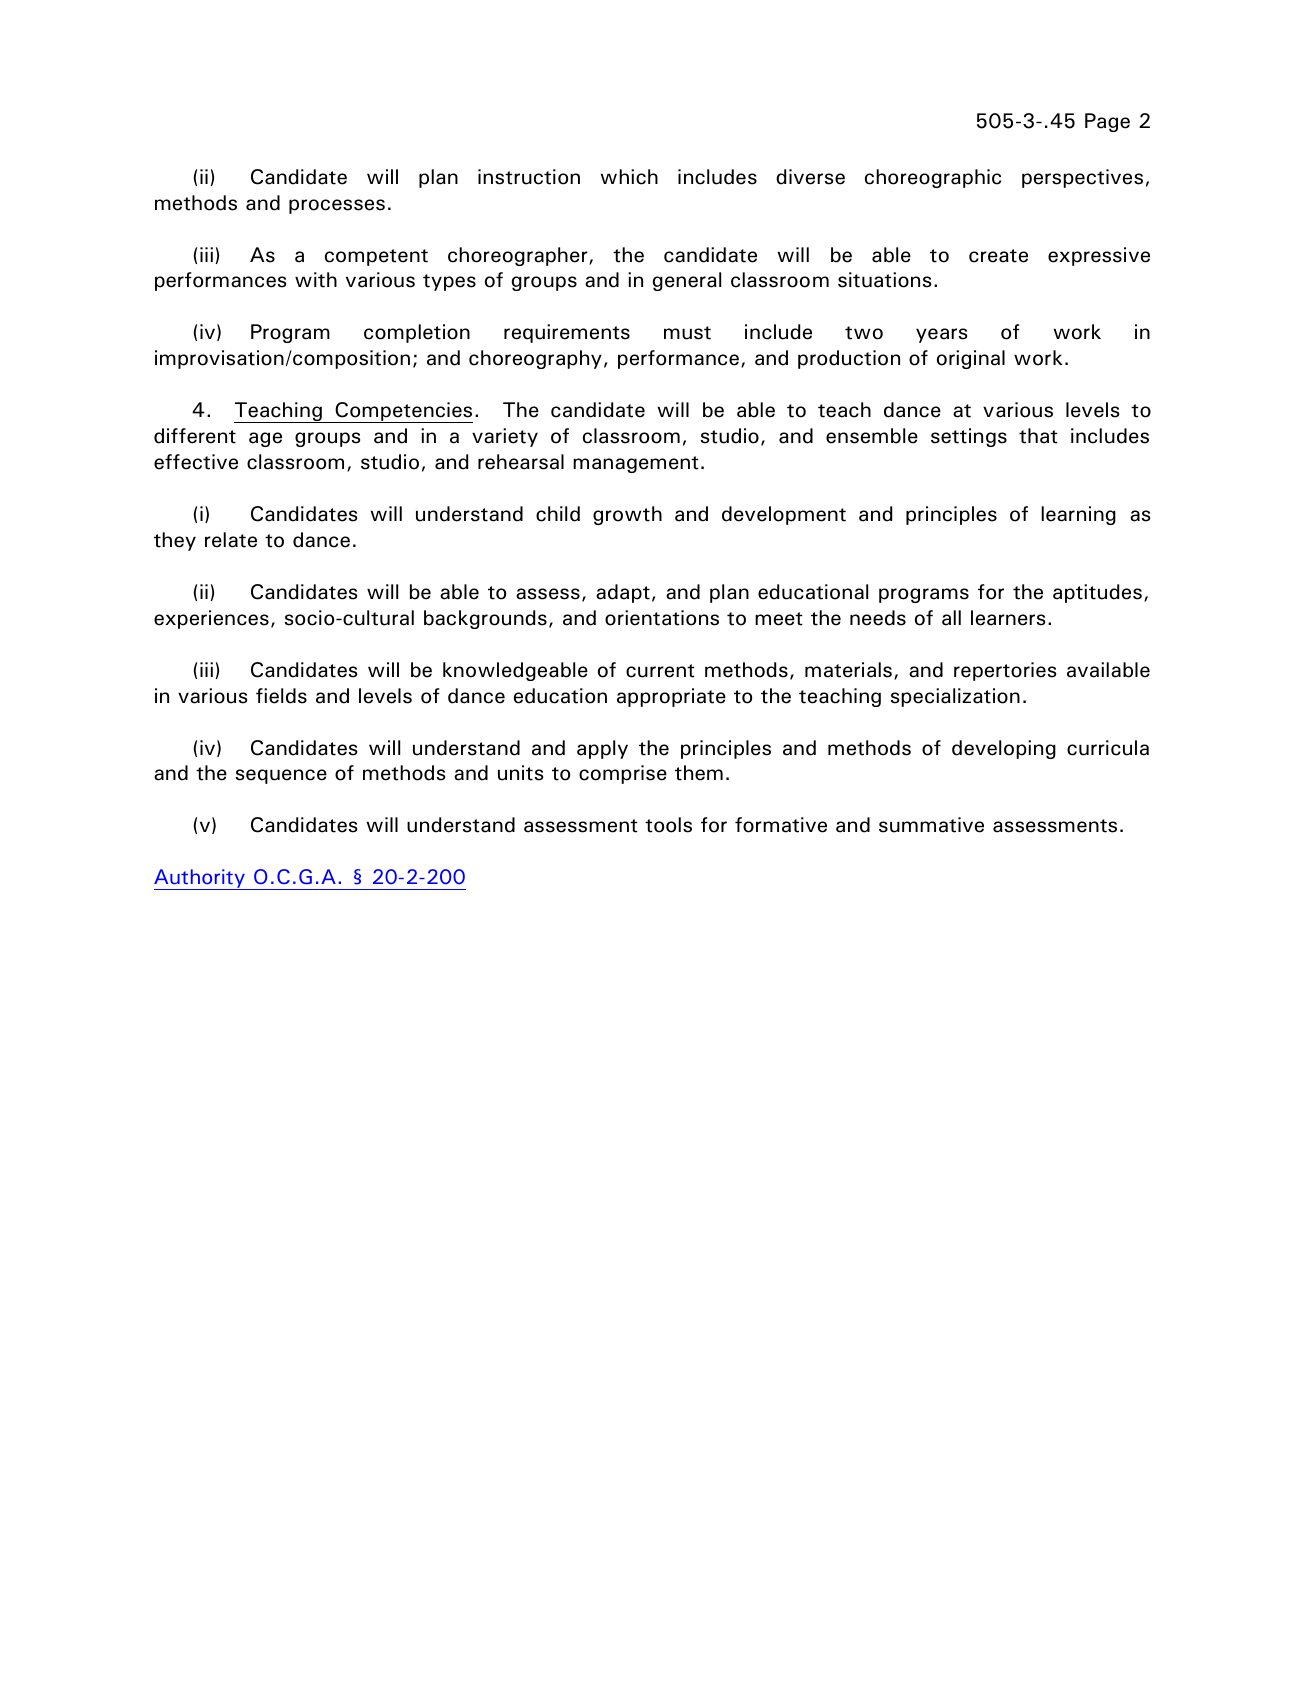  Describe the element at coordinates (1082, 178) in the image. I see `perspectives` at that location.
